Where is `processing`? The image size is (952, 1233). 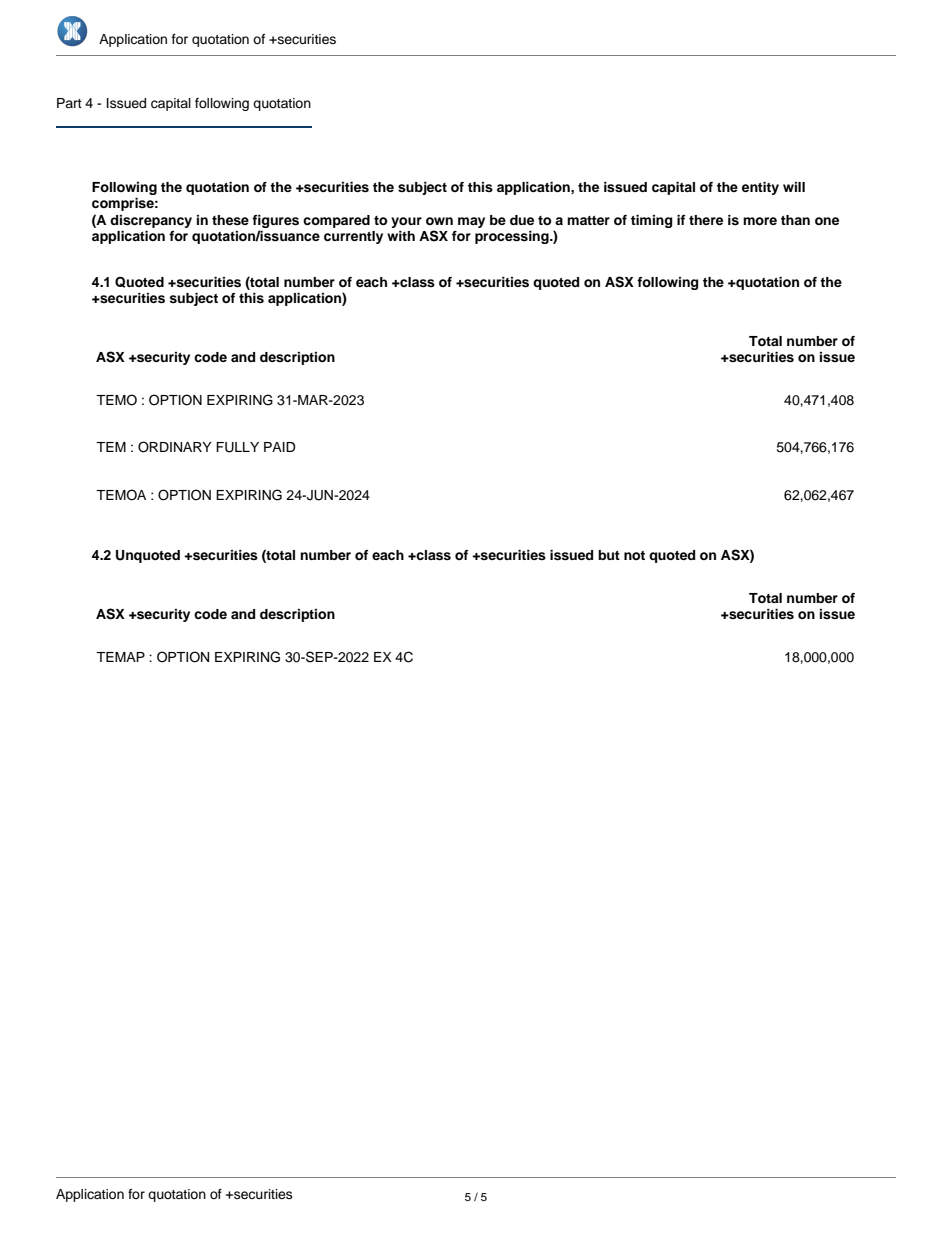 processing is located at coordinates (513, 237).
